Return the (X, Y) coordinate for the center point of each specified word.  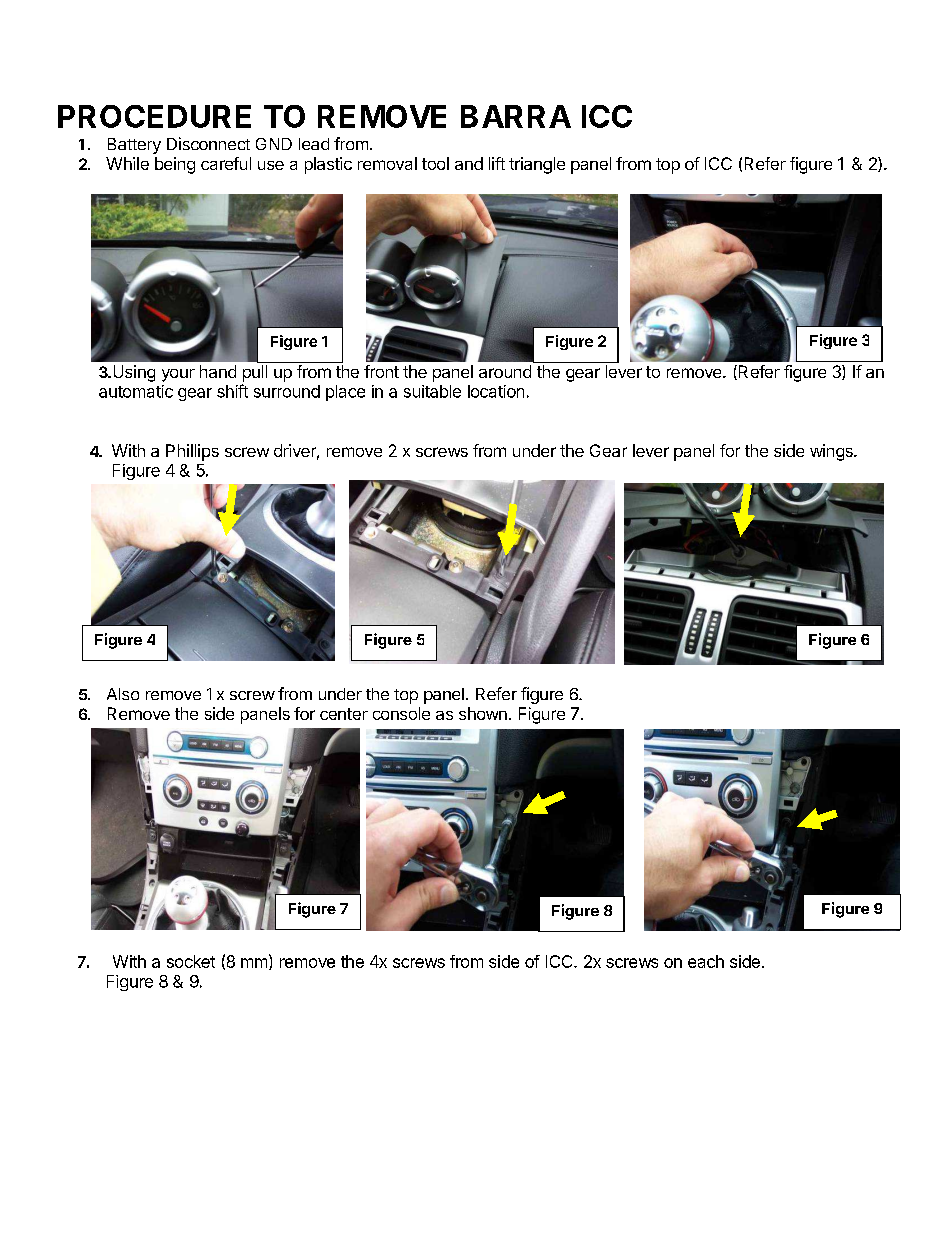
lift (497, 163)
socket (191, 961)
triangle (537, 165)
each (706, 961)
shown (483, 713)
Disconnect (208, 143)
